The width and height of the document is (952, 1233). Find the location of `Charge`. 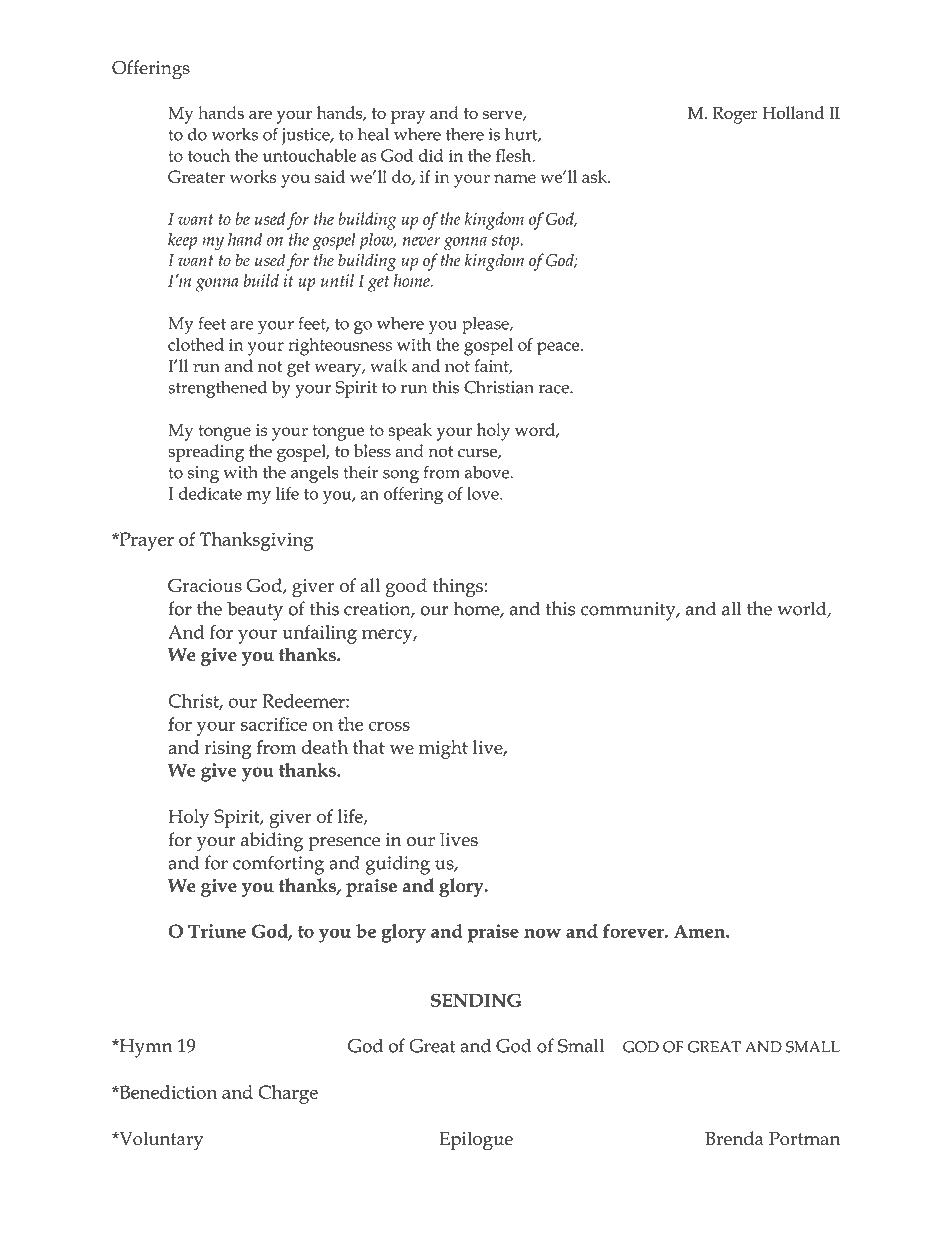

Charge is located at coordinates (288, 1094).
